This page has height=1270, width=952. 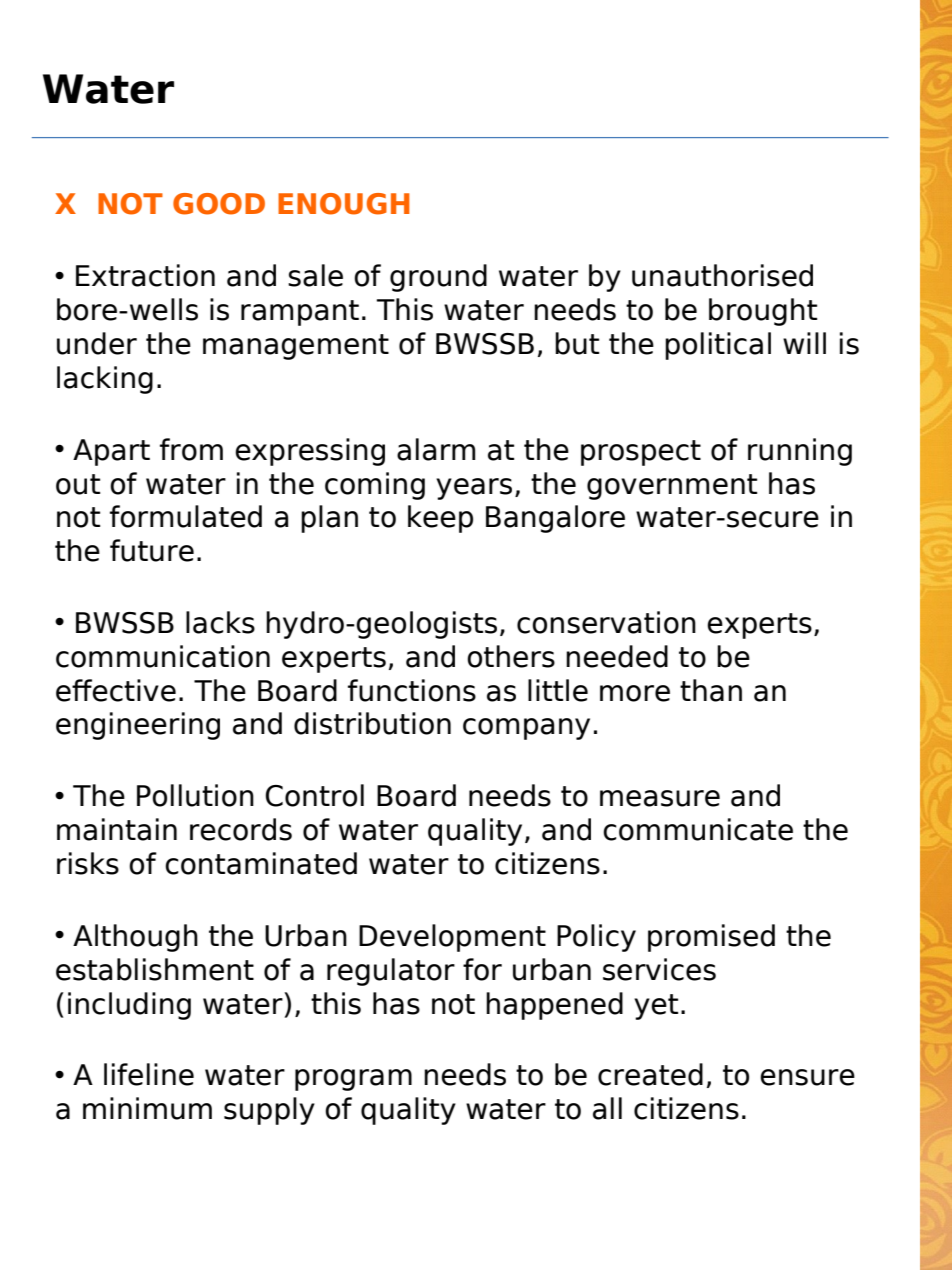 I want to click on keep, so click(x=440, y=519).
